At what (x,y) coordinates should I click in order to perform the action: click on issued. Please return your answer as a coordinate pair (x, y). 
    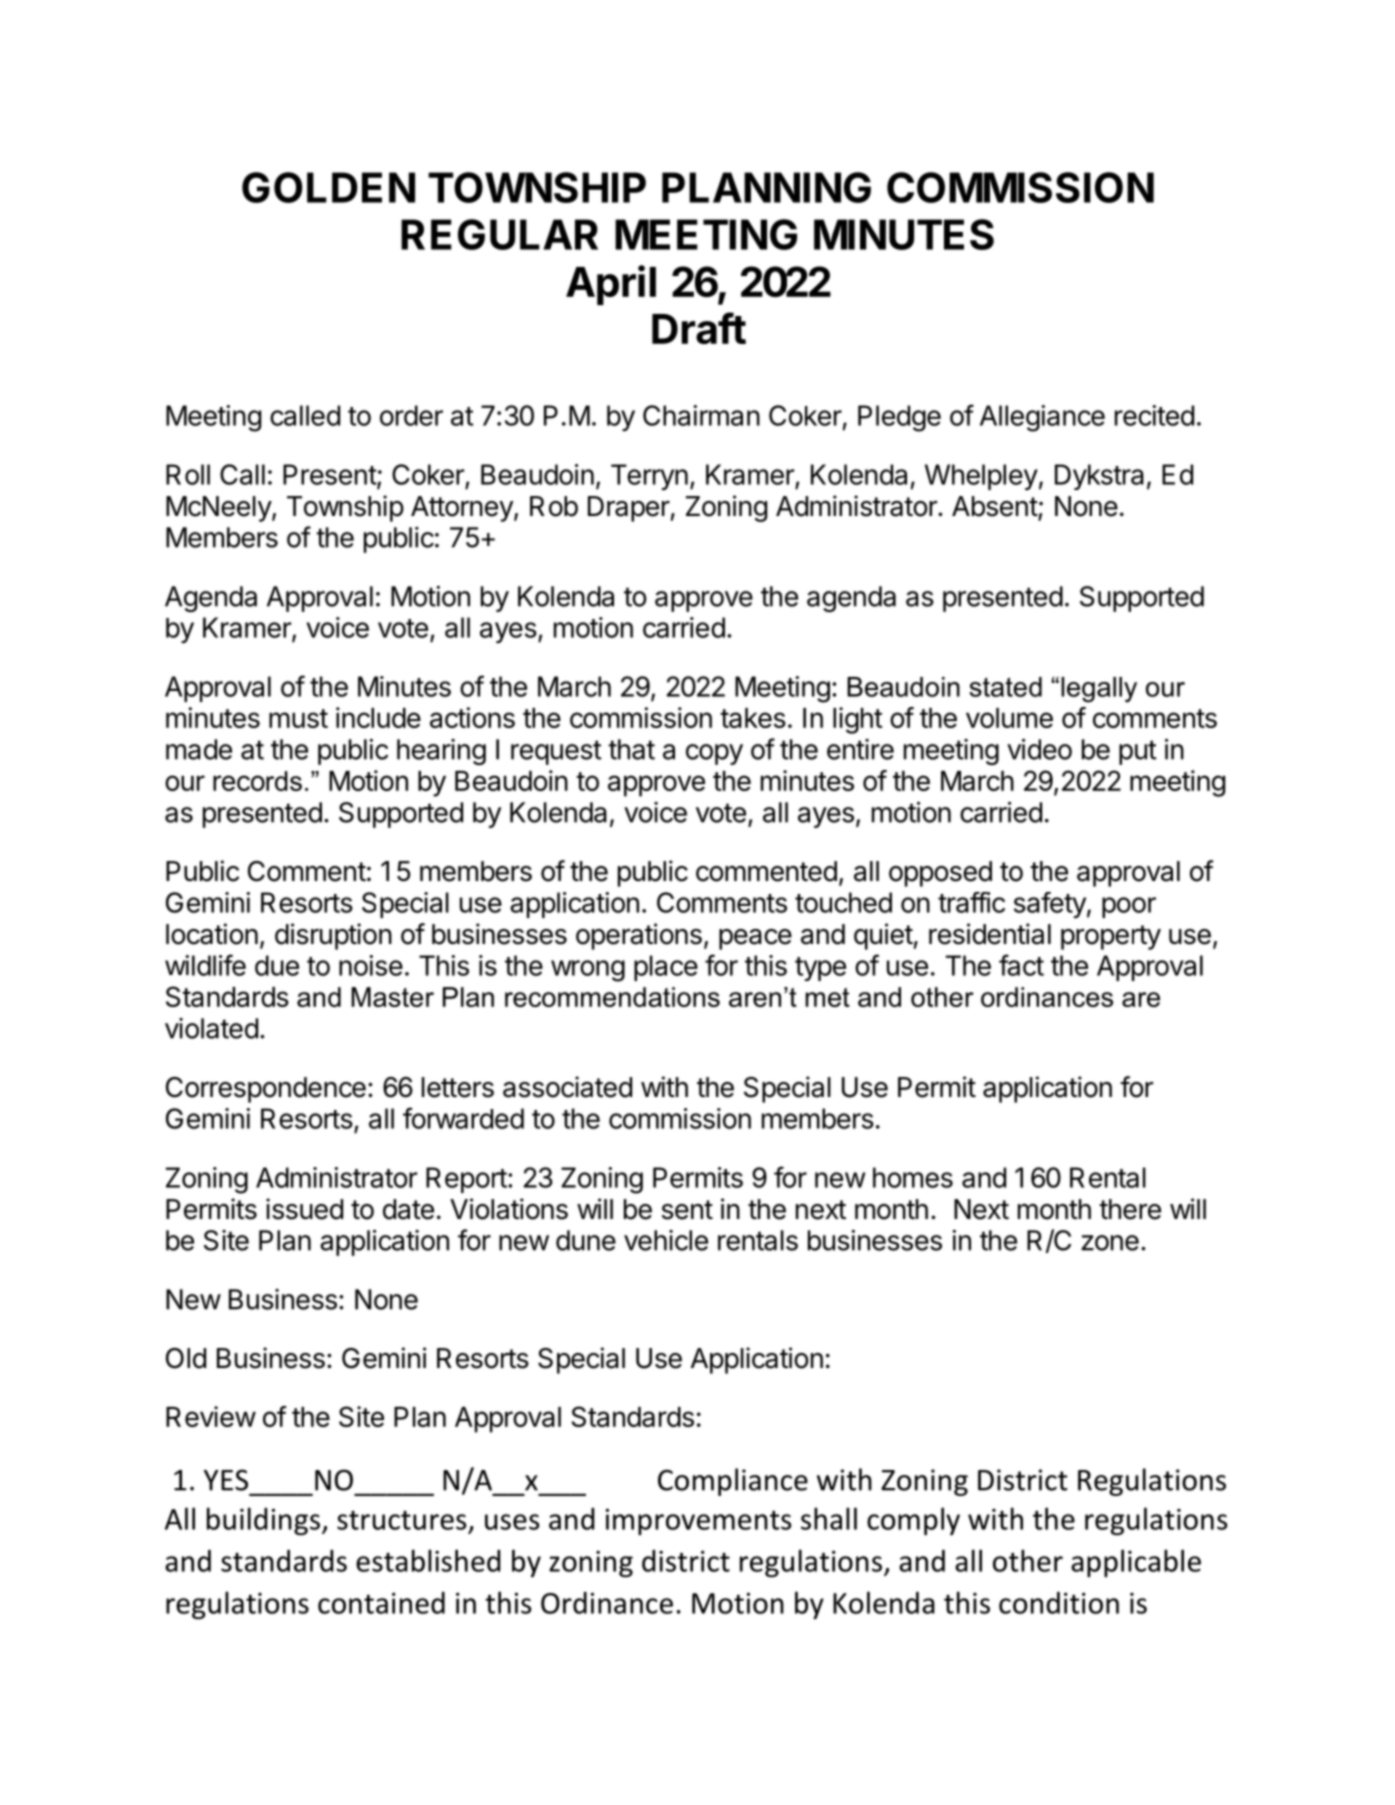
    Looking at the image, I should click on (304, 1209).
